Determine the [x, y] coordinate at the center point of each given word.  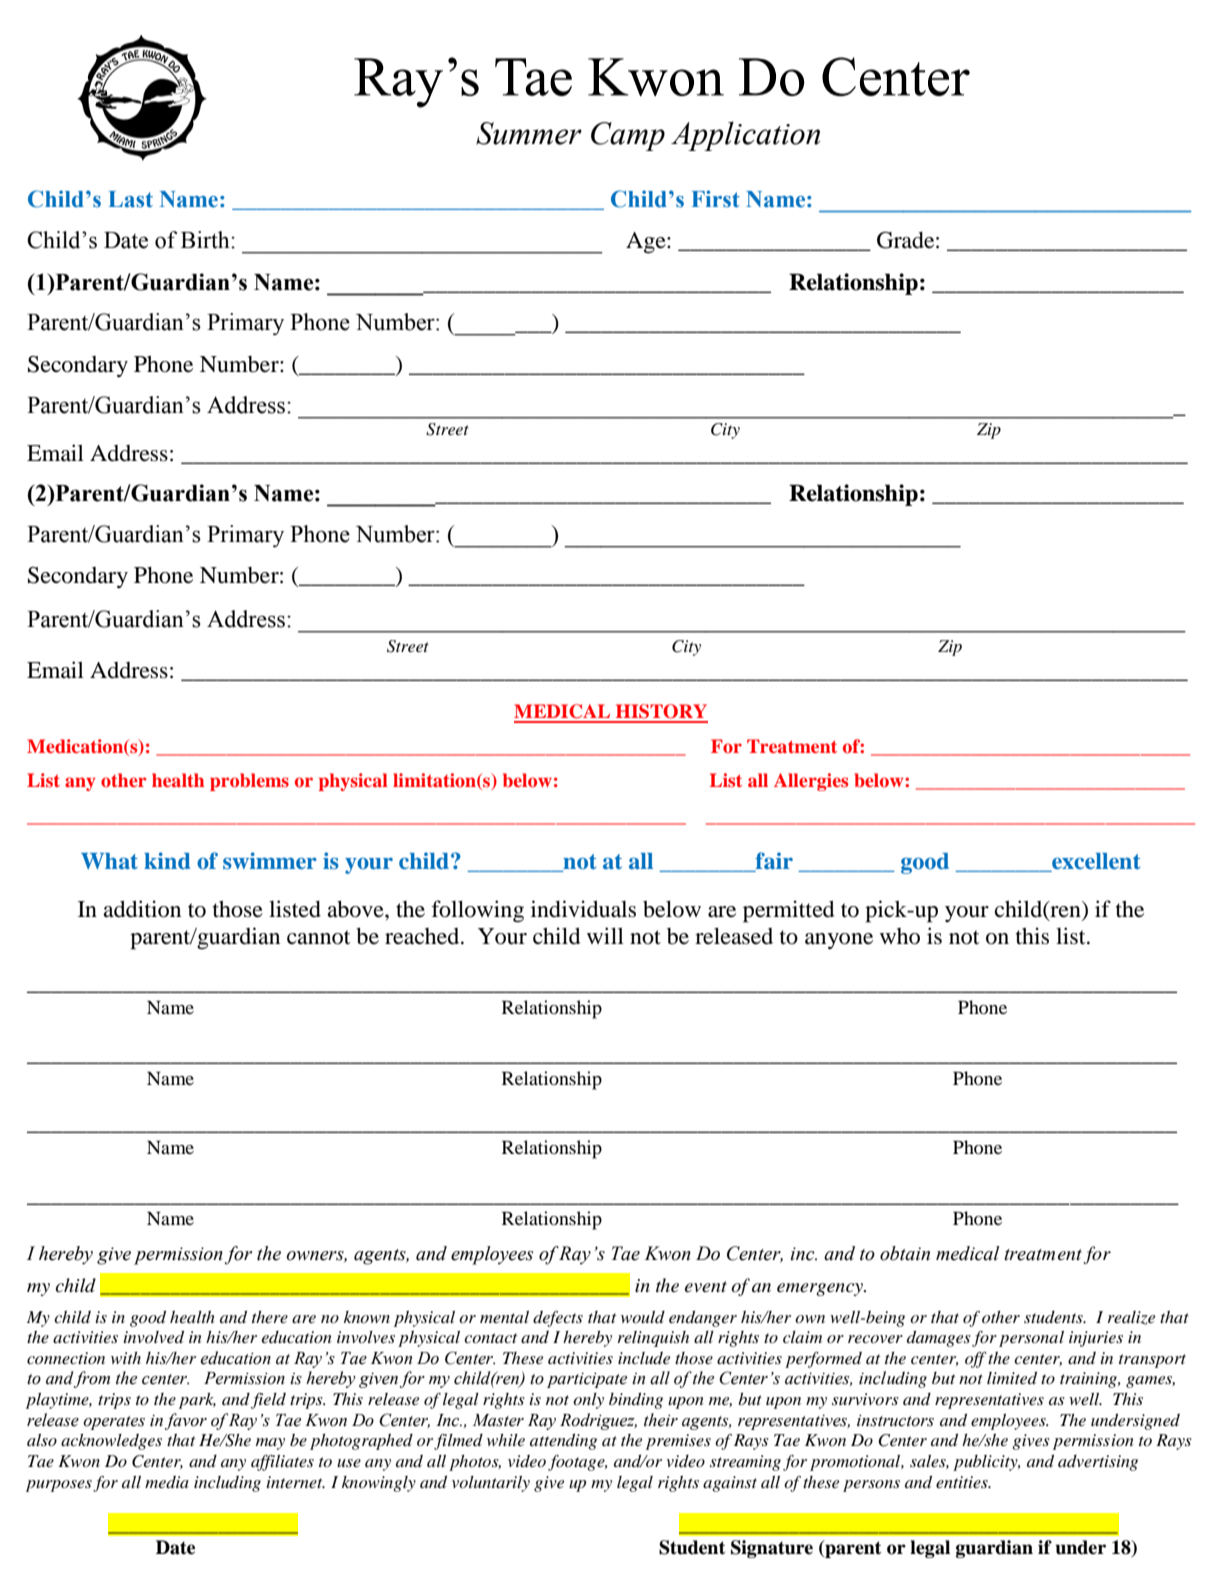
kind [167, 860]
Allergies [811, 782]
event [706, 1287]
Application [745, 136]
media [167, 1482]
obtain [905, 1253]
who [900, 936]
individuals [583, 909]
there [270, 1317]
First [715, 199]
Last [130, 199]
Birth [206, 240]
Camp [628, 136]
